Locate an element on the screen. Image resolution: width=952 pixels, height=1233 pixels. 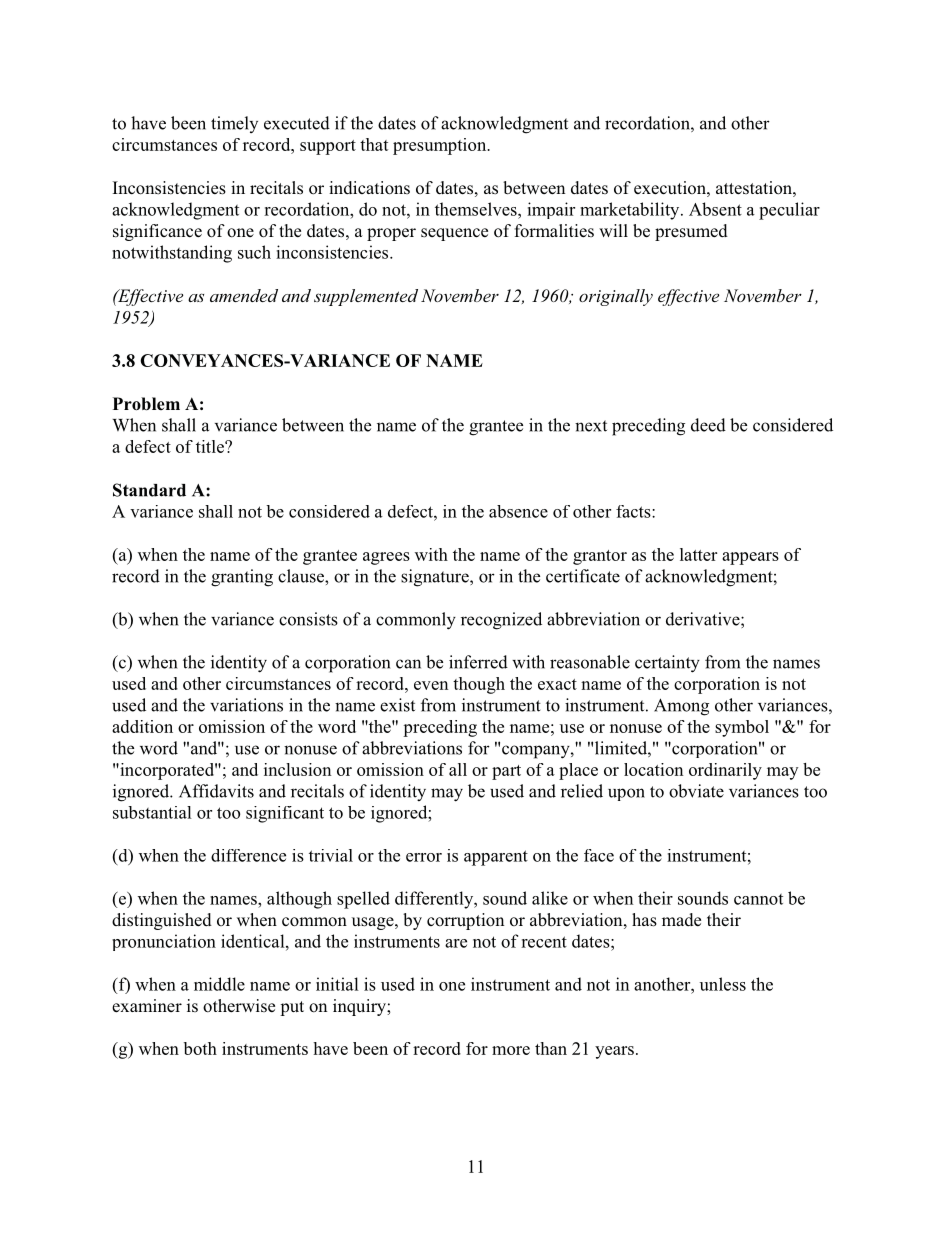
part is located at coordinates (506, 772).
